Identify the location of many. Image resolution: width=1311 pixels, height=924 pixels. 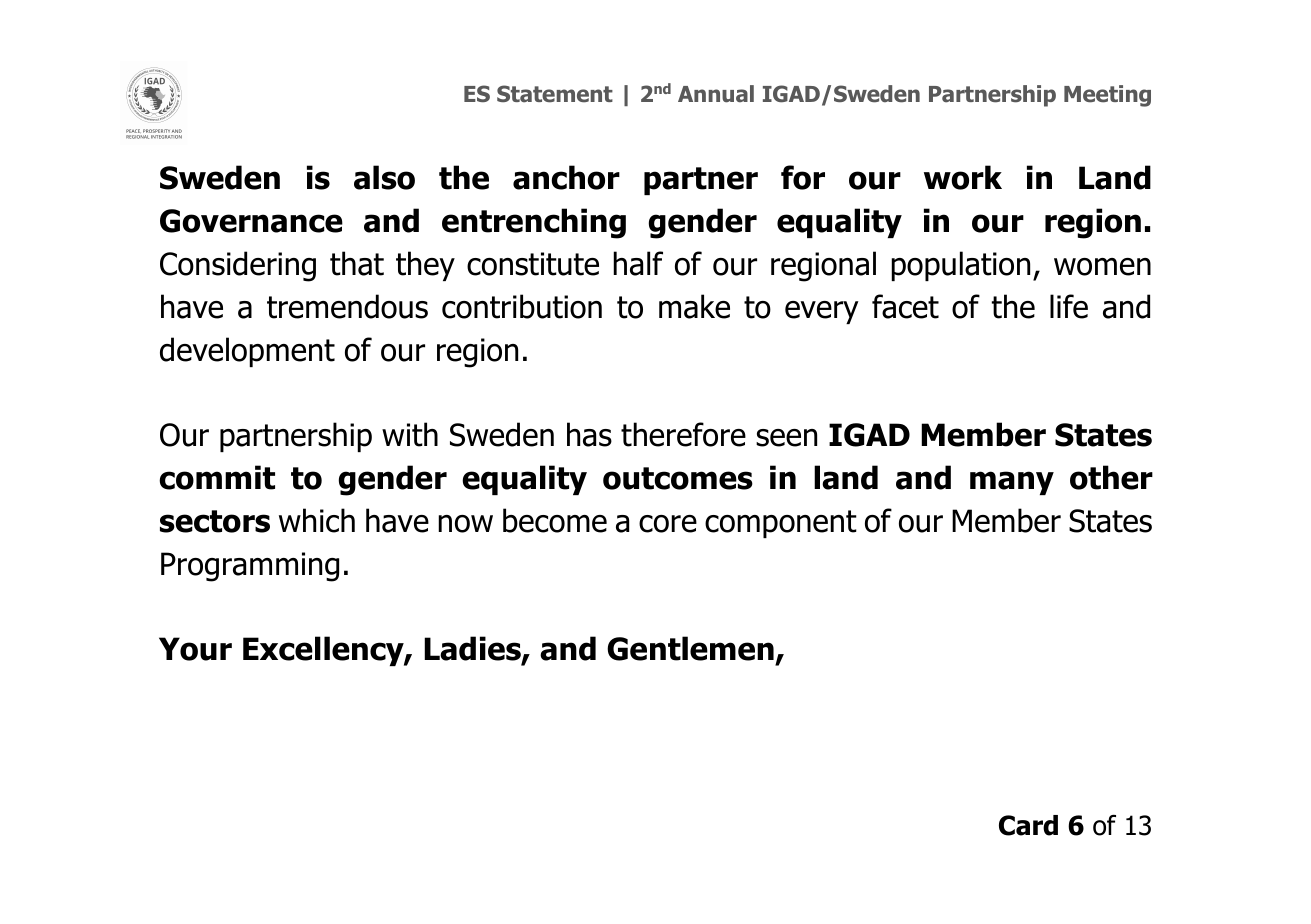
(1012, 483).
